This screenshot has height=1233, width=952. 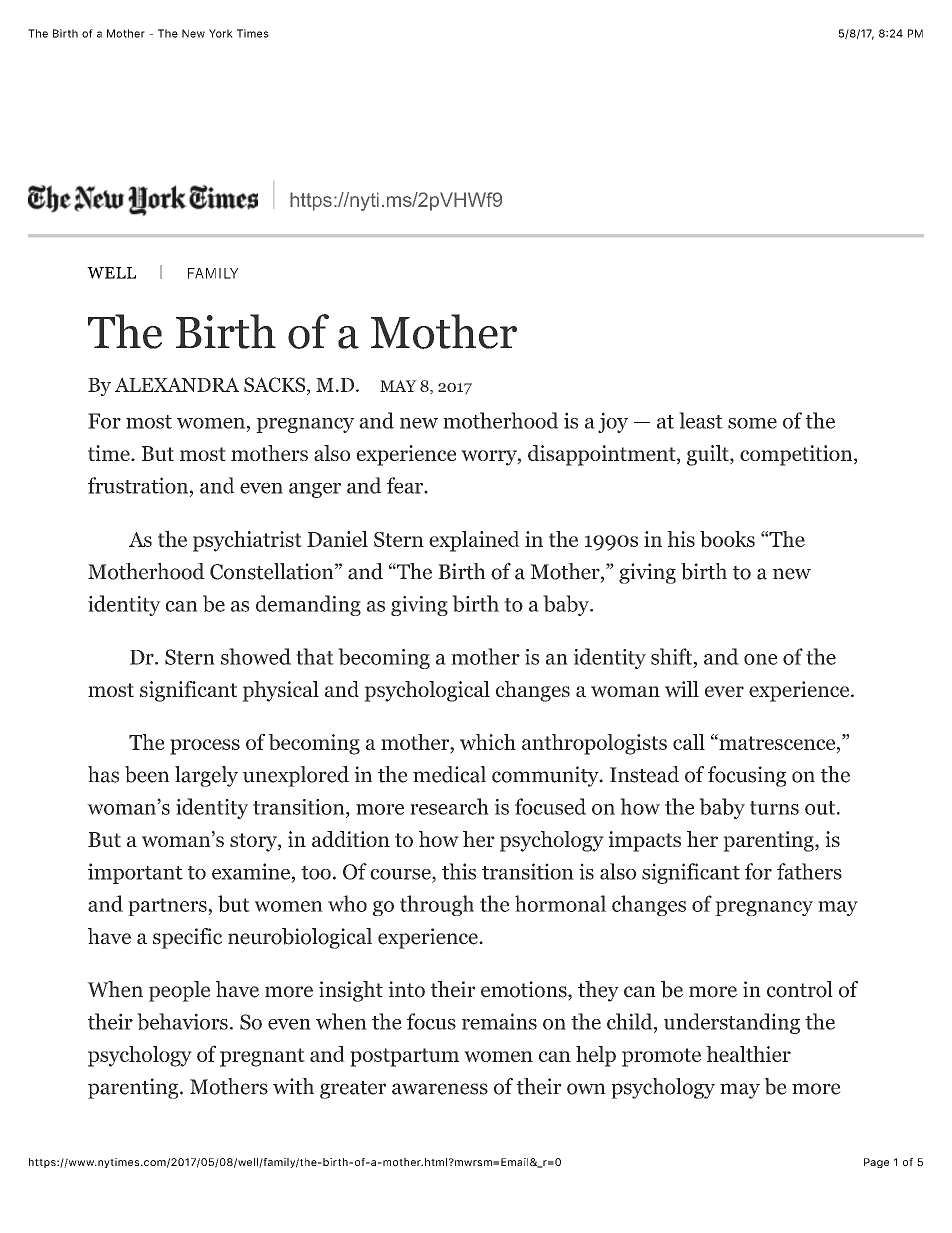 I want to click on explained, so click(x=474, y=541).
